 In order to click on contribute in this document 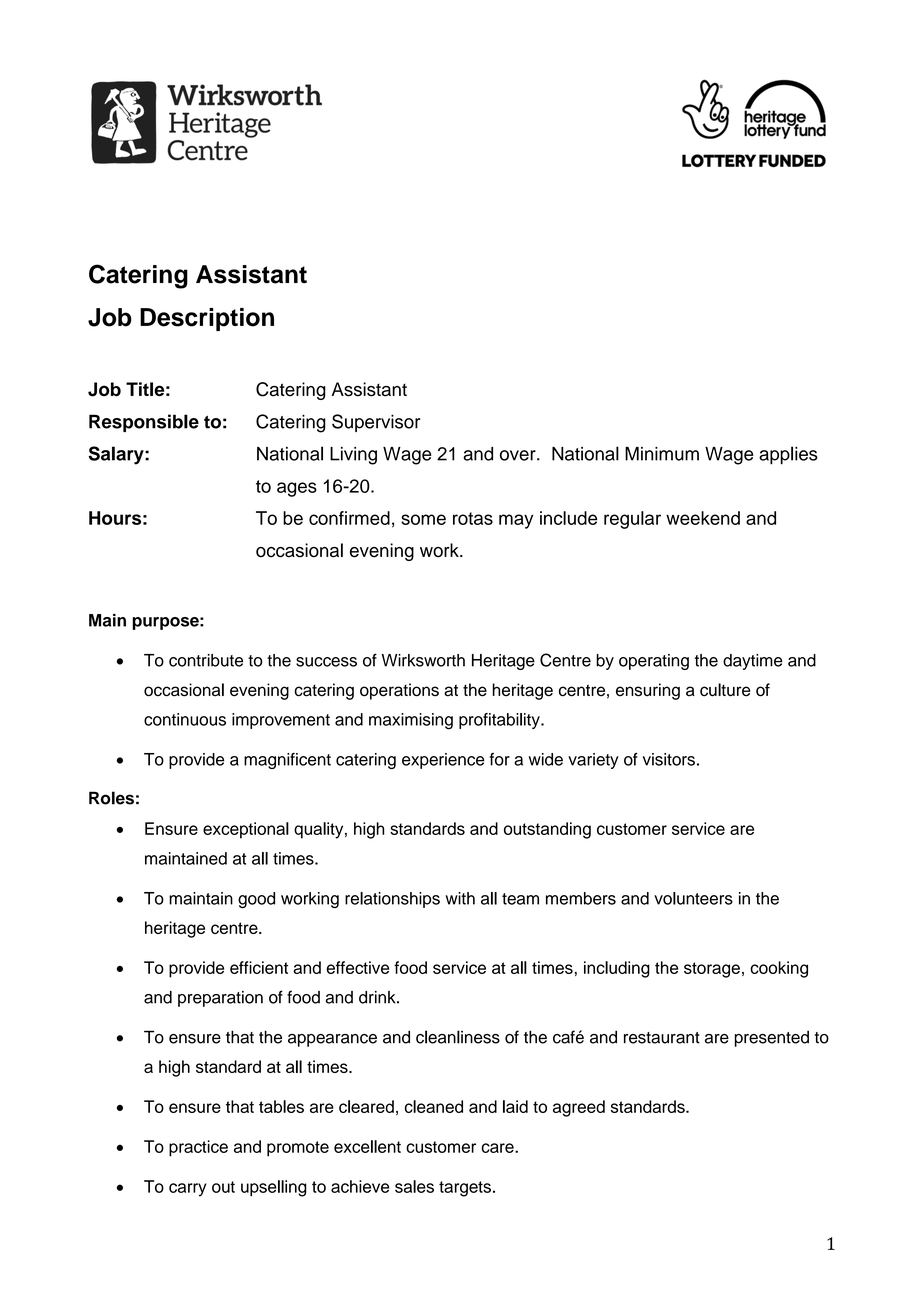, I will do `click(206, 660)`.
